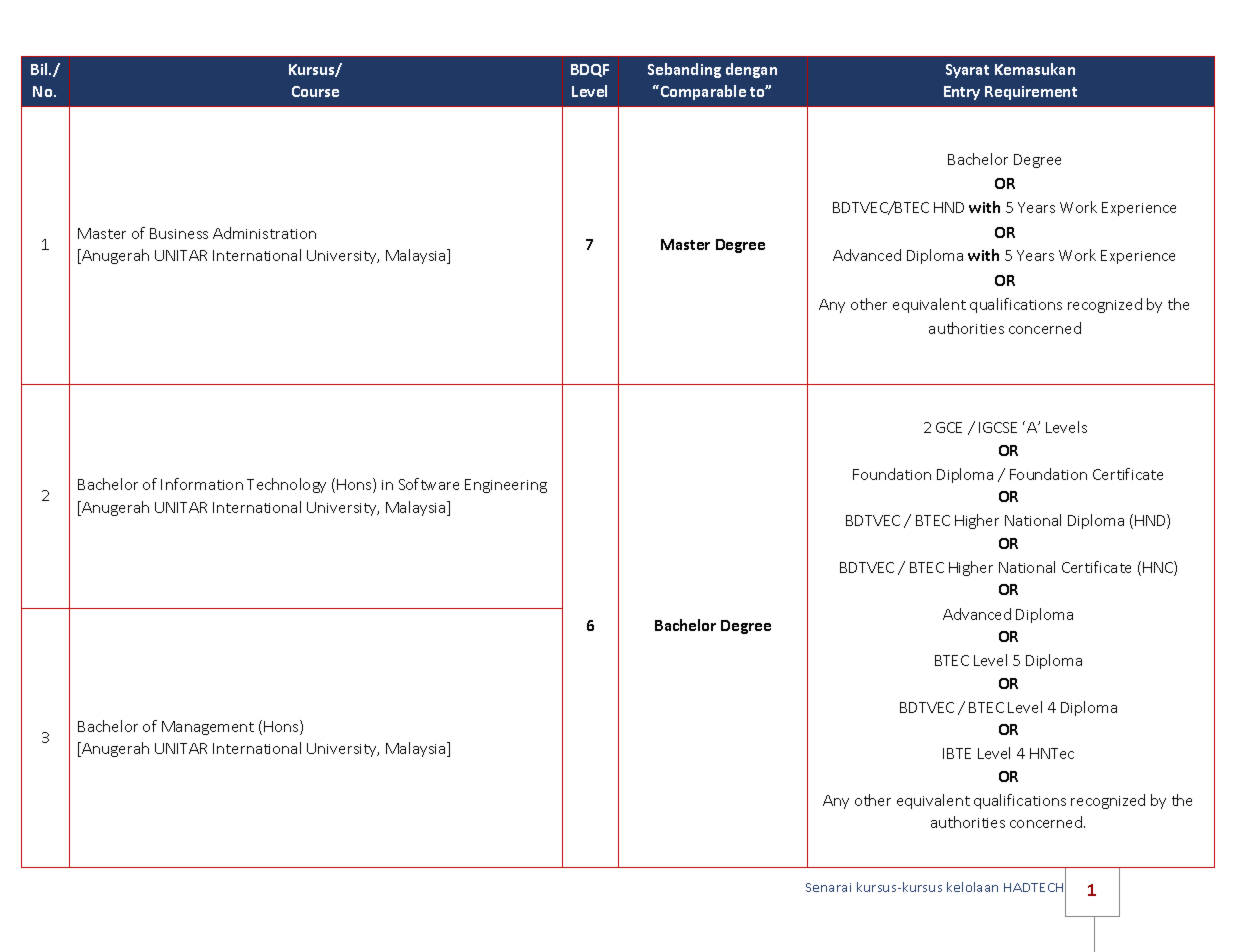  Describe the element at coordinates (1031, 93) in the document. I see `Requirement` at that location.
